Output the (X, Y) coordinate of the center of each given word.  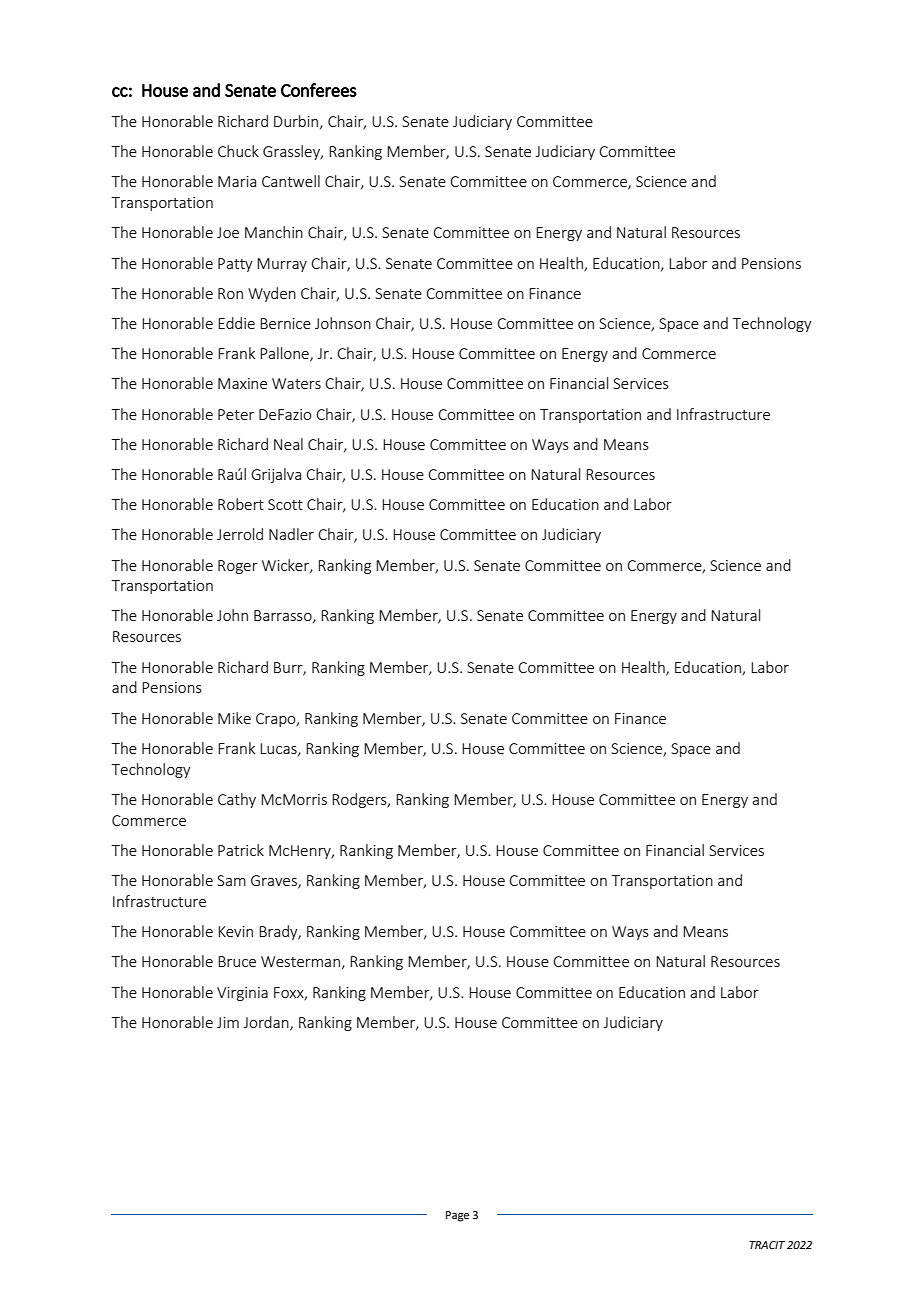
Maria (237, 181)
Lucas (279, 749)
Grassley (293, 152)
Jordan (267, 1023)
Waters (296, 383)
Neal (288, 444)
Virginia (242, 994)
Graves (275, 882)
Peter (236, 414)
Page (457, 1216)
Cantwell (291, 181)
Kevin (235, 931)
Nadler (291, 534)
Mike (234, 718)
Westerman (300, 961)
